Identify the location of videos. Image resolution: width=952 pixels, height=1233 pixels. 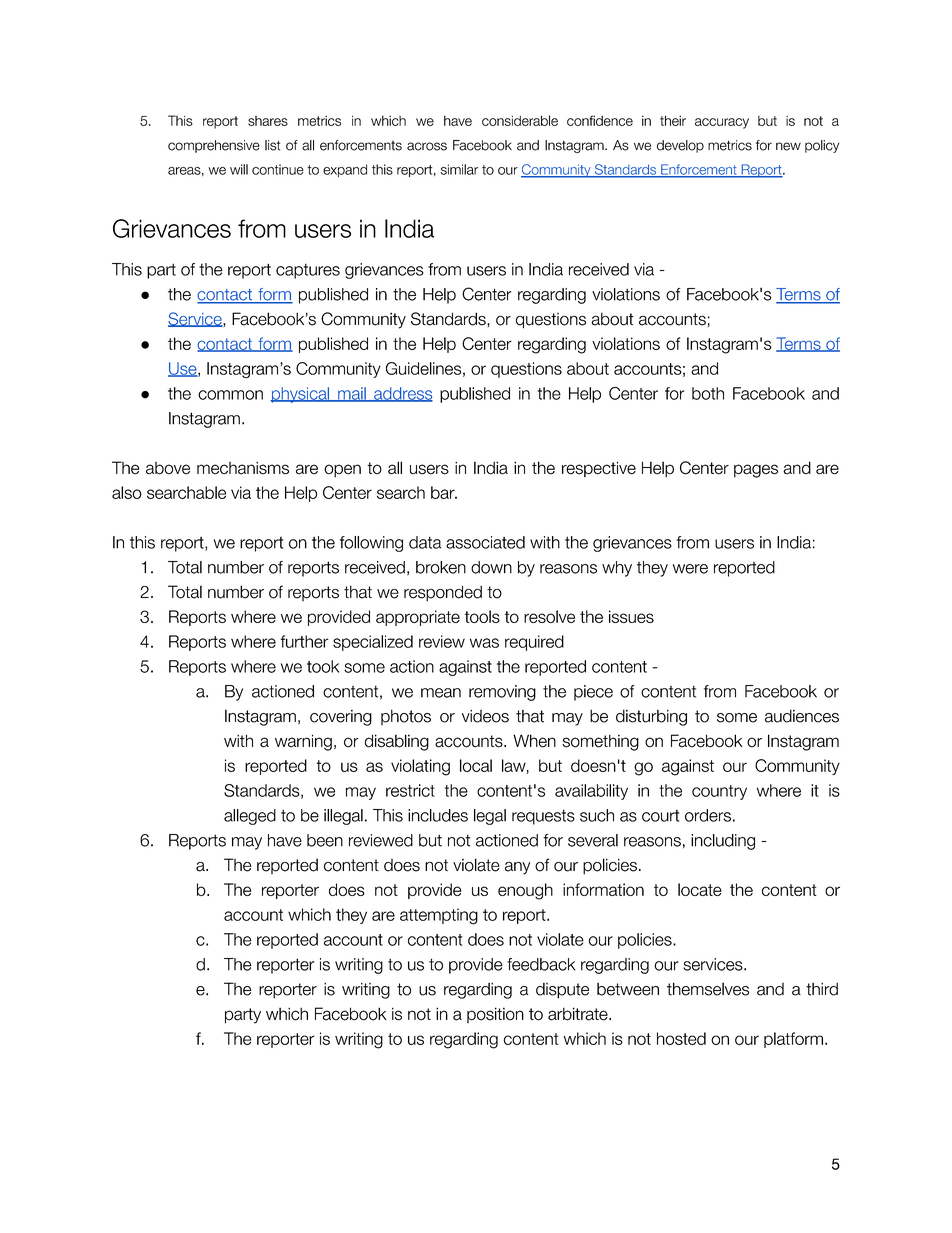
(485, 716).
